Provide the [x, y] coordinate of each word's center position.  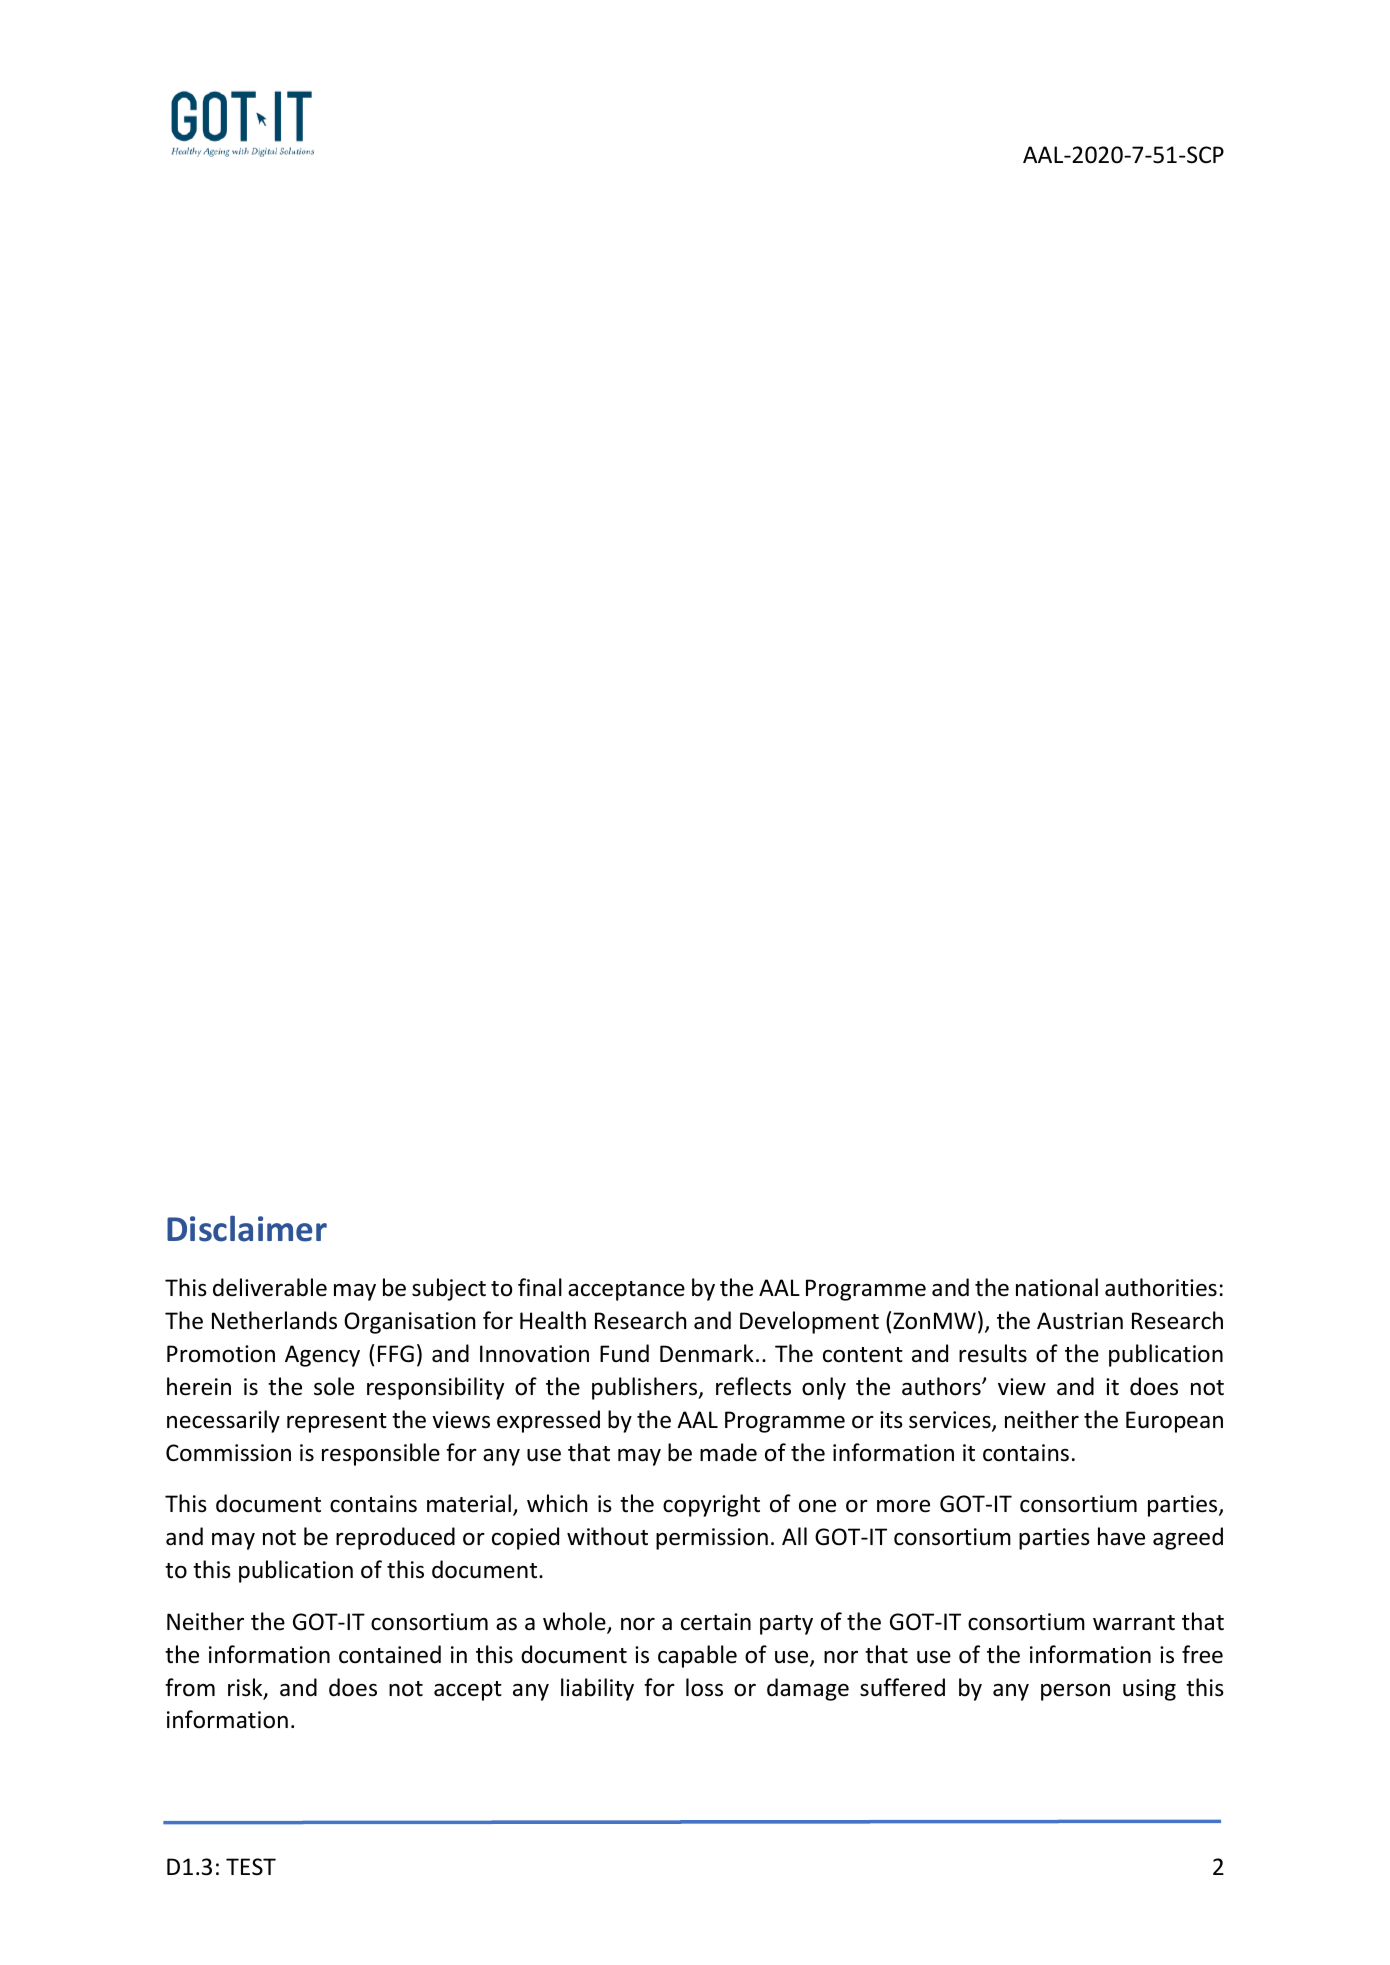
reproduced [395, 1538]
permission [712, 1539]
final [540, 1287]
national [1057, 1287]
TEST [251, 1867]
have [1121, 1536]
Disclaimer [247, 1228]
